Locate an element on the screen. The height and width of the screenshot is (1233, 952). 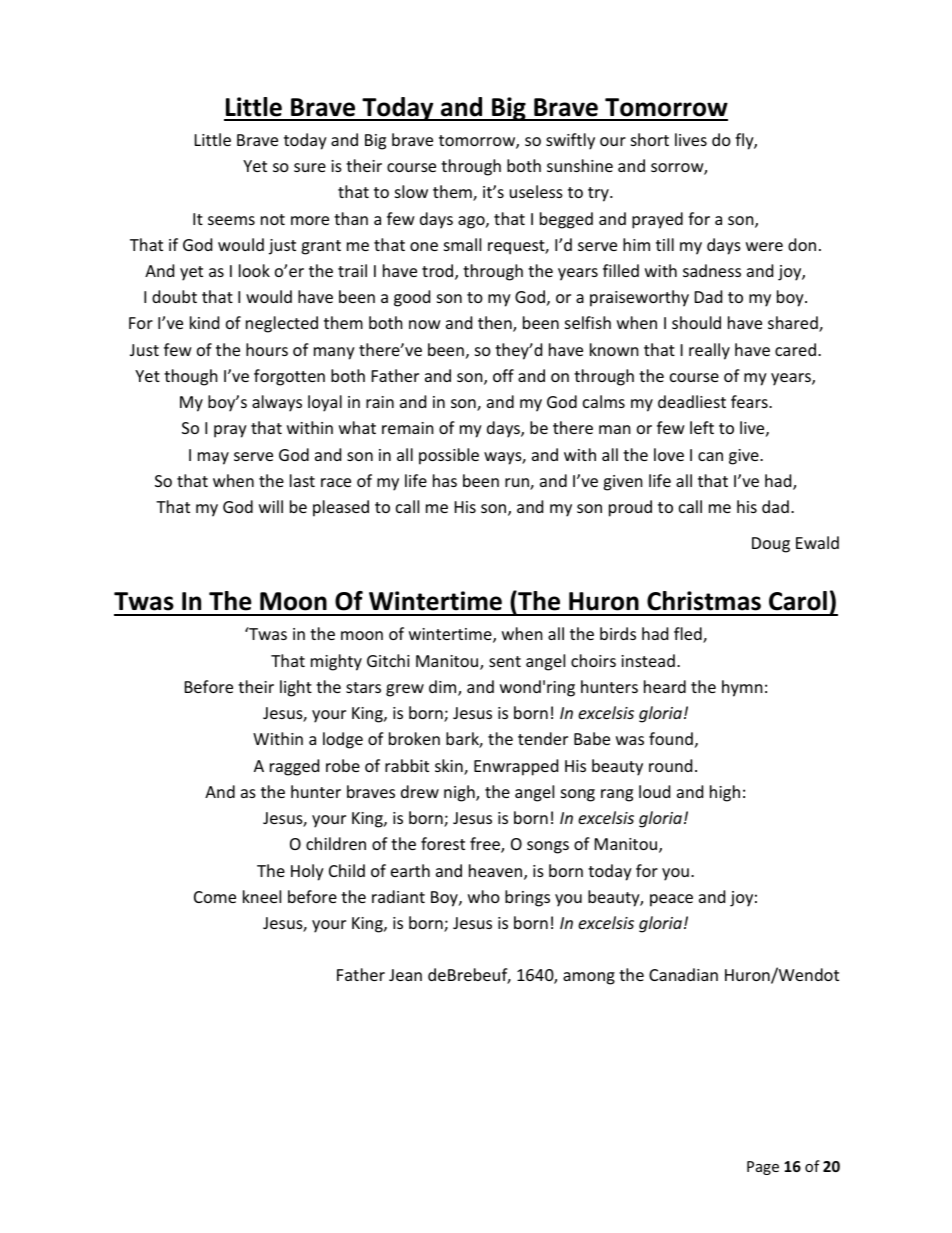
sent is located at coordinates (505, 661).
